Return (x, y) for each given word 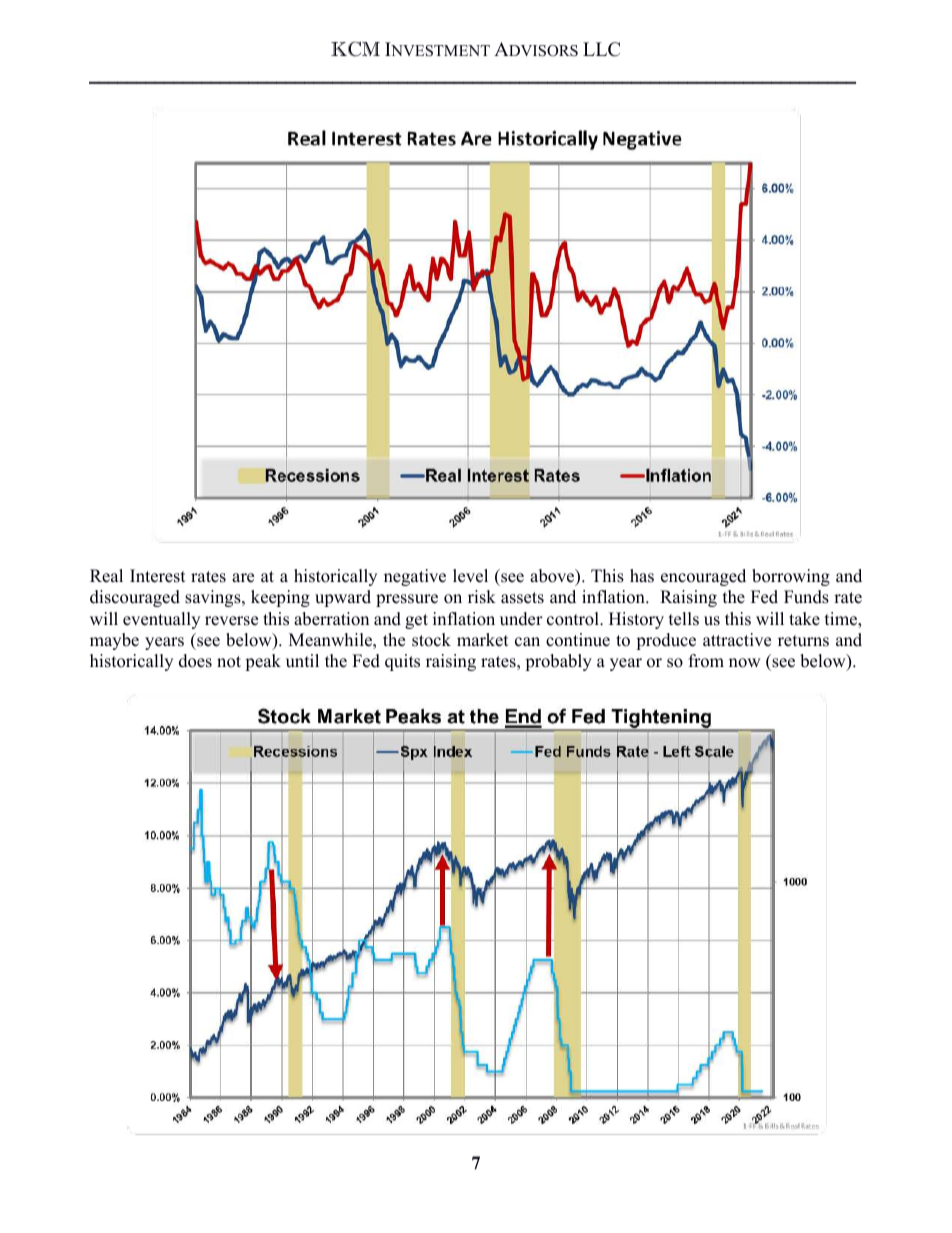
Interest (158, 576)
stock (431, 640)
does (195, 661)
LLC (601, 49)
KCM (355, 49)
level (470, 576)
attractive (737, 640)
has (642, 576)
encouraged (703, 577)
